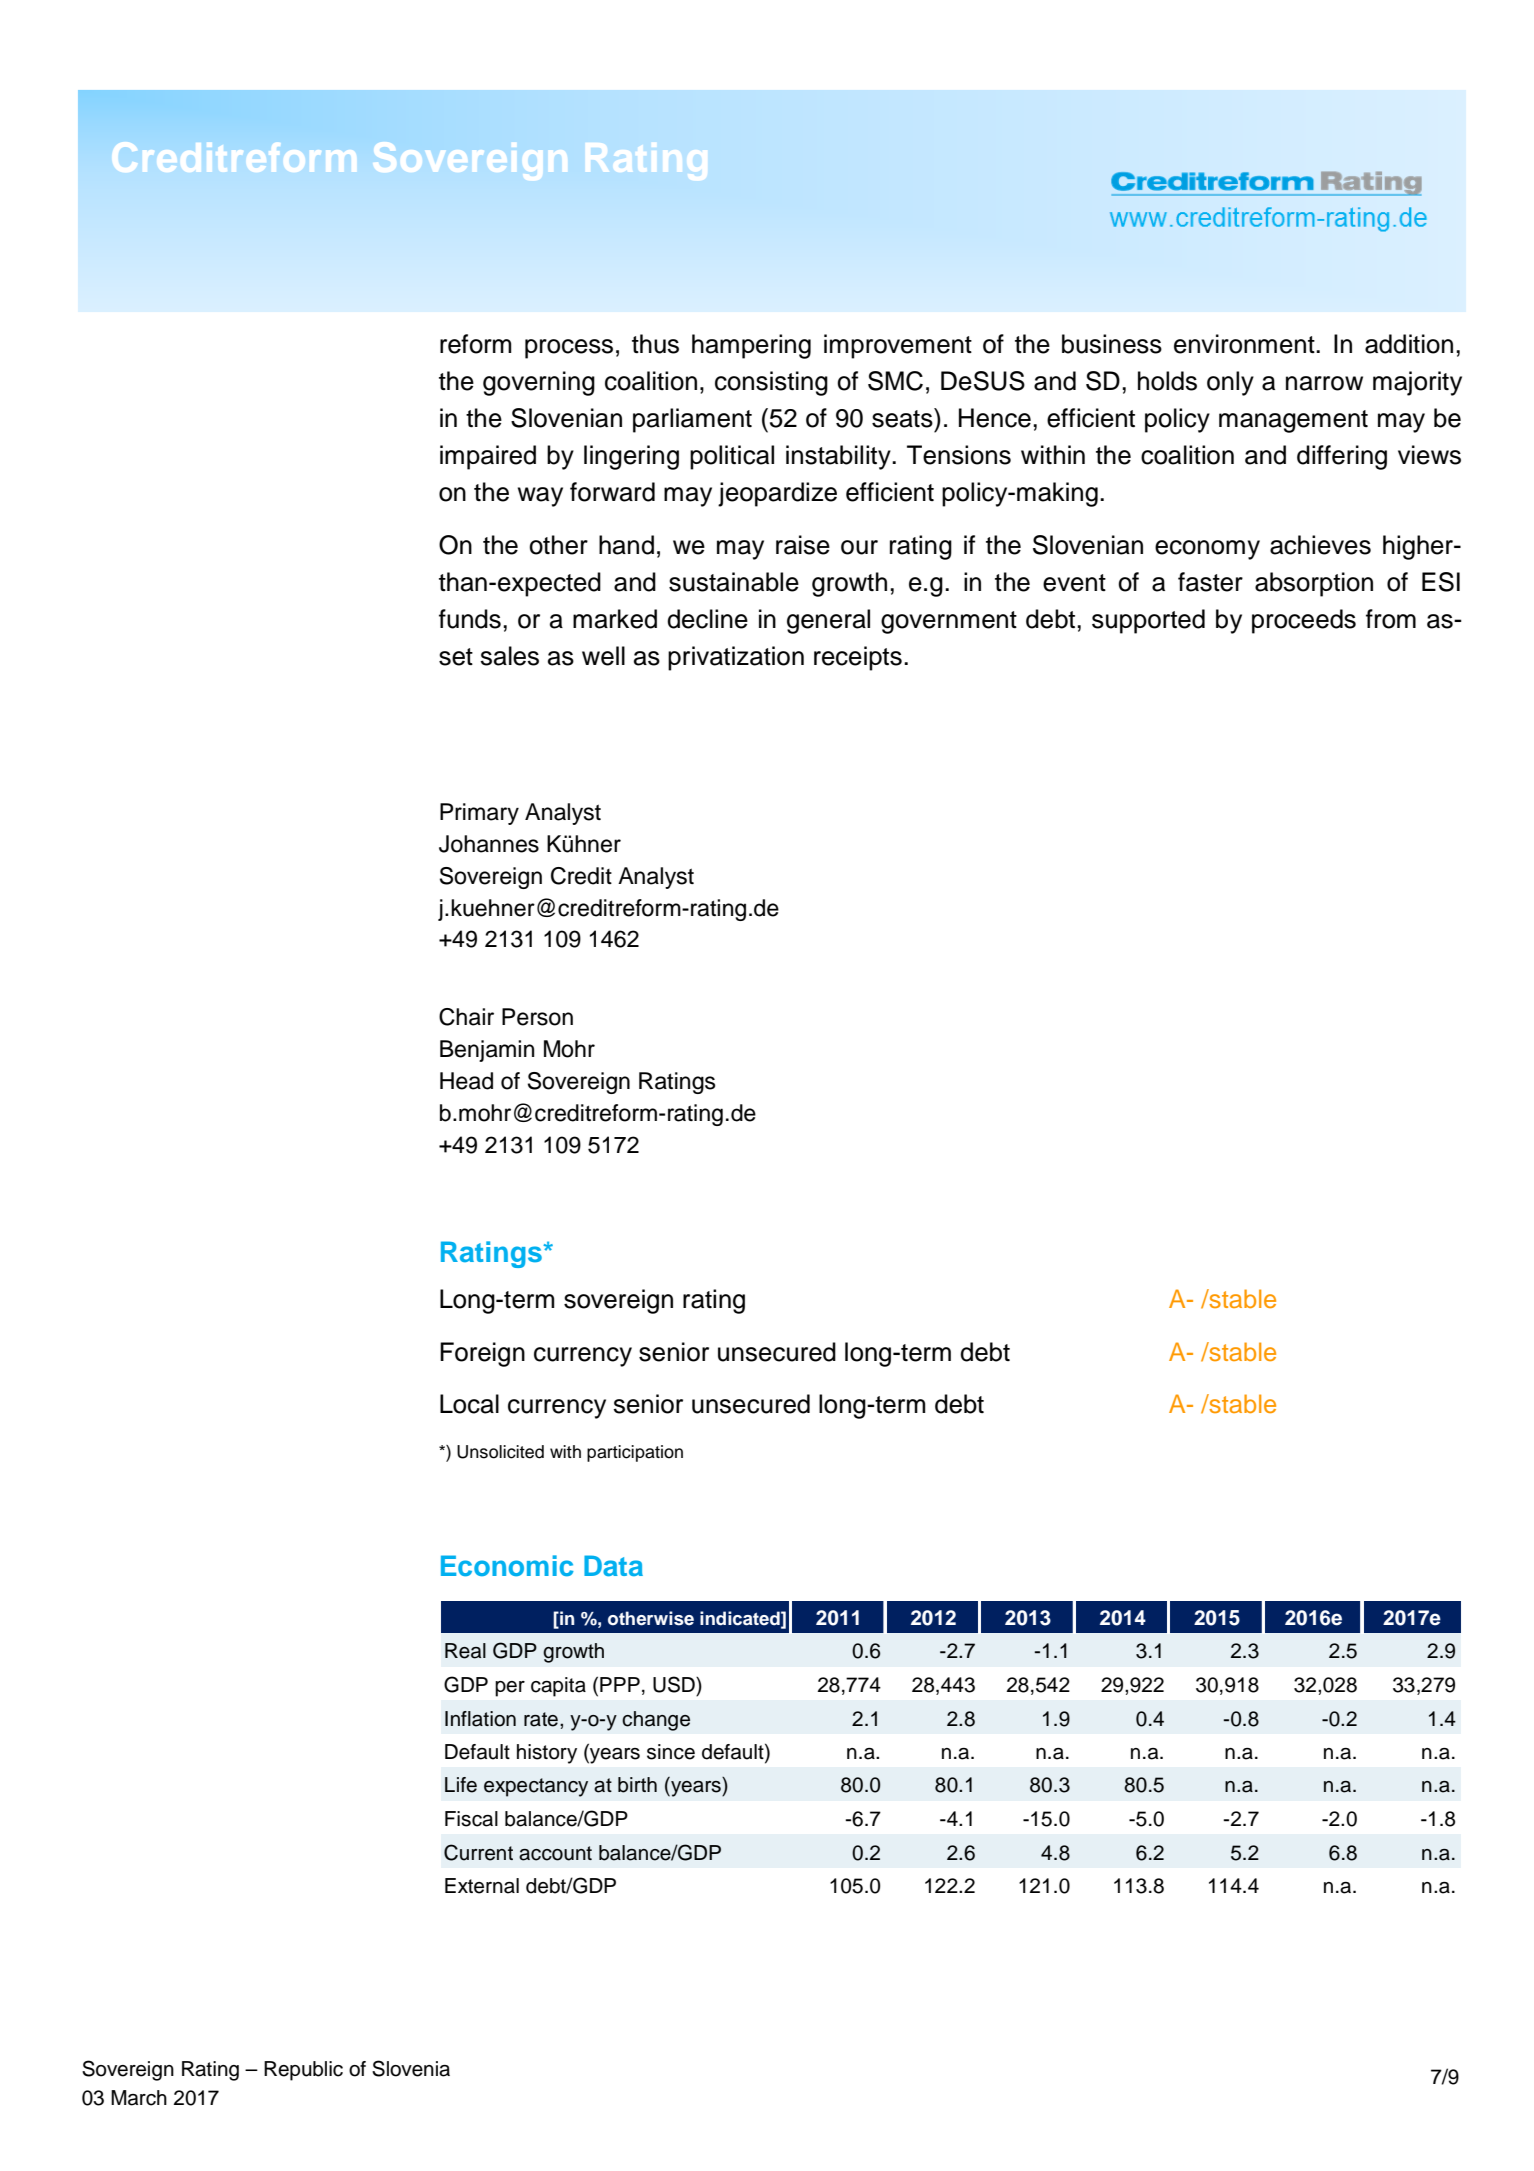  What do you see at coordinates (303, 2071) in the screenshot?
I see `Republic` at bounding box center [303, 2071].
